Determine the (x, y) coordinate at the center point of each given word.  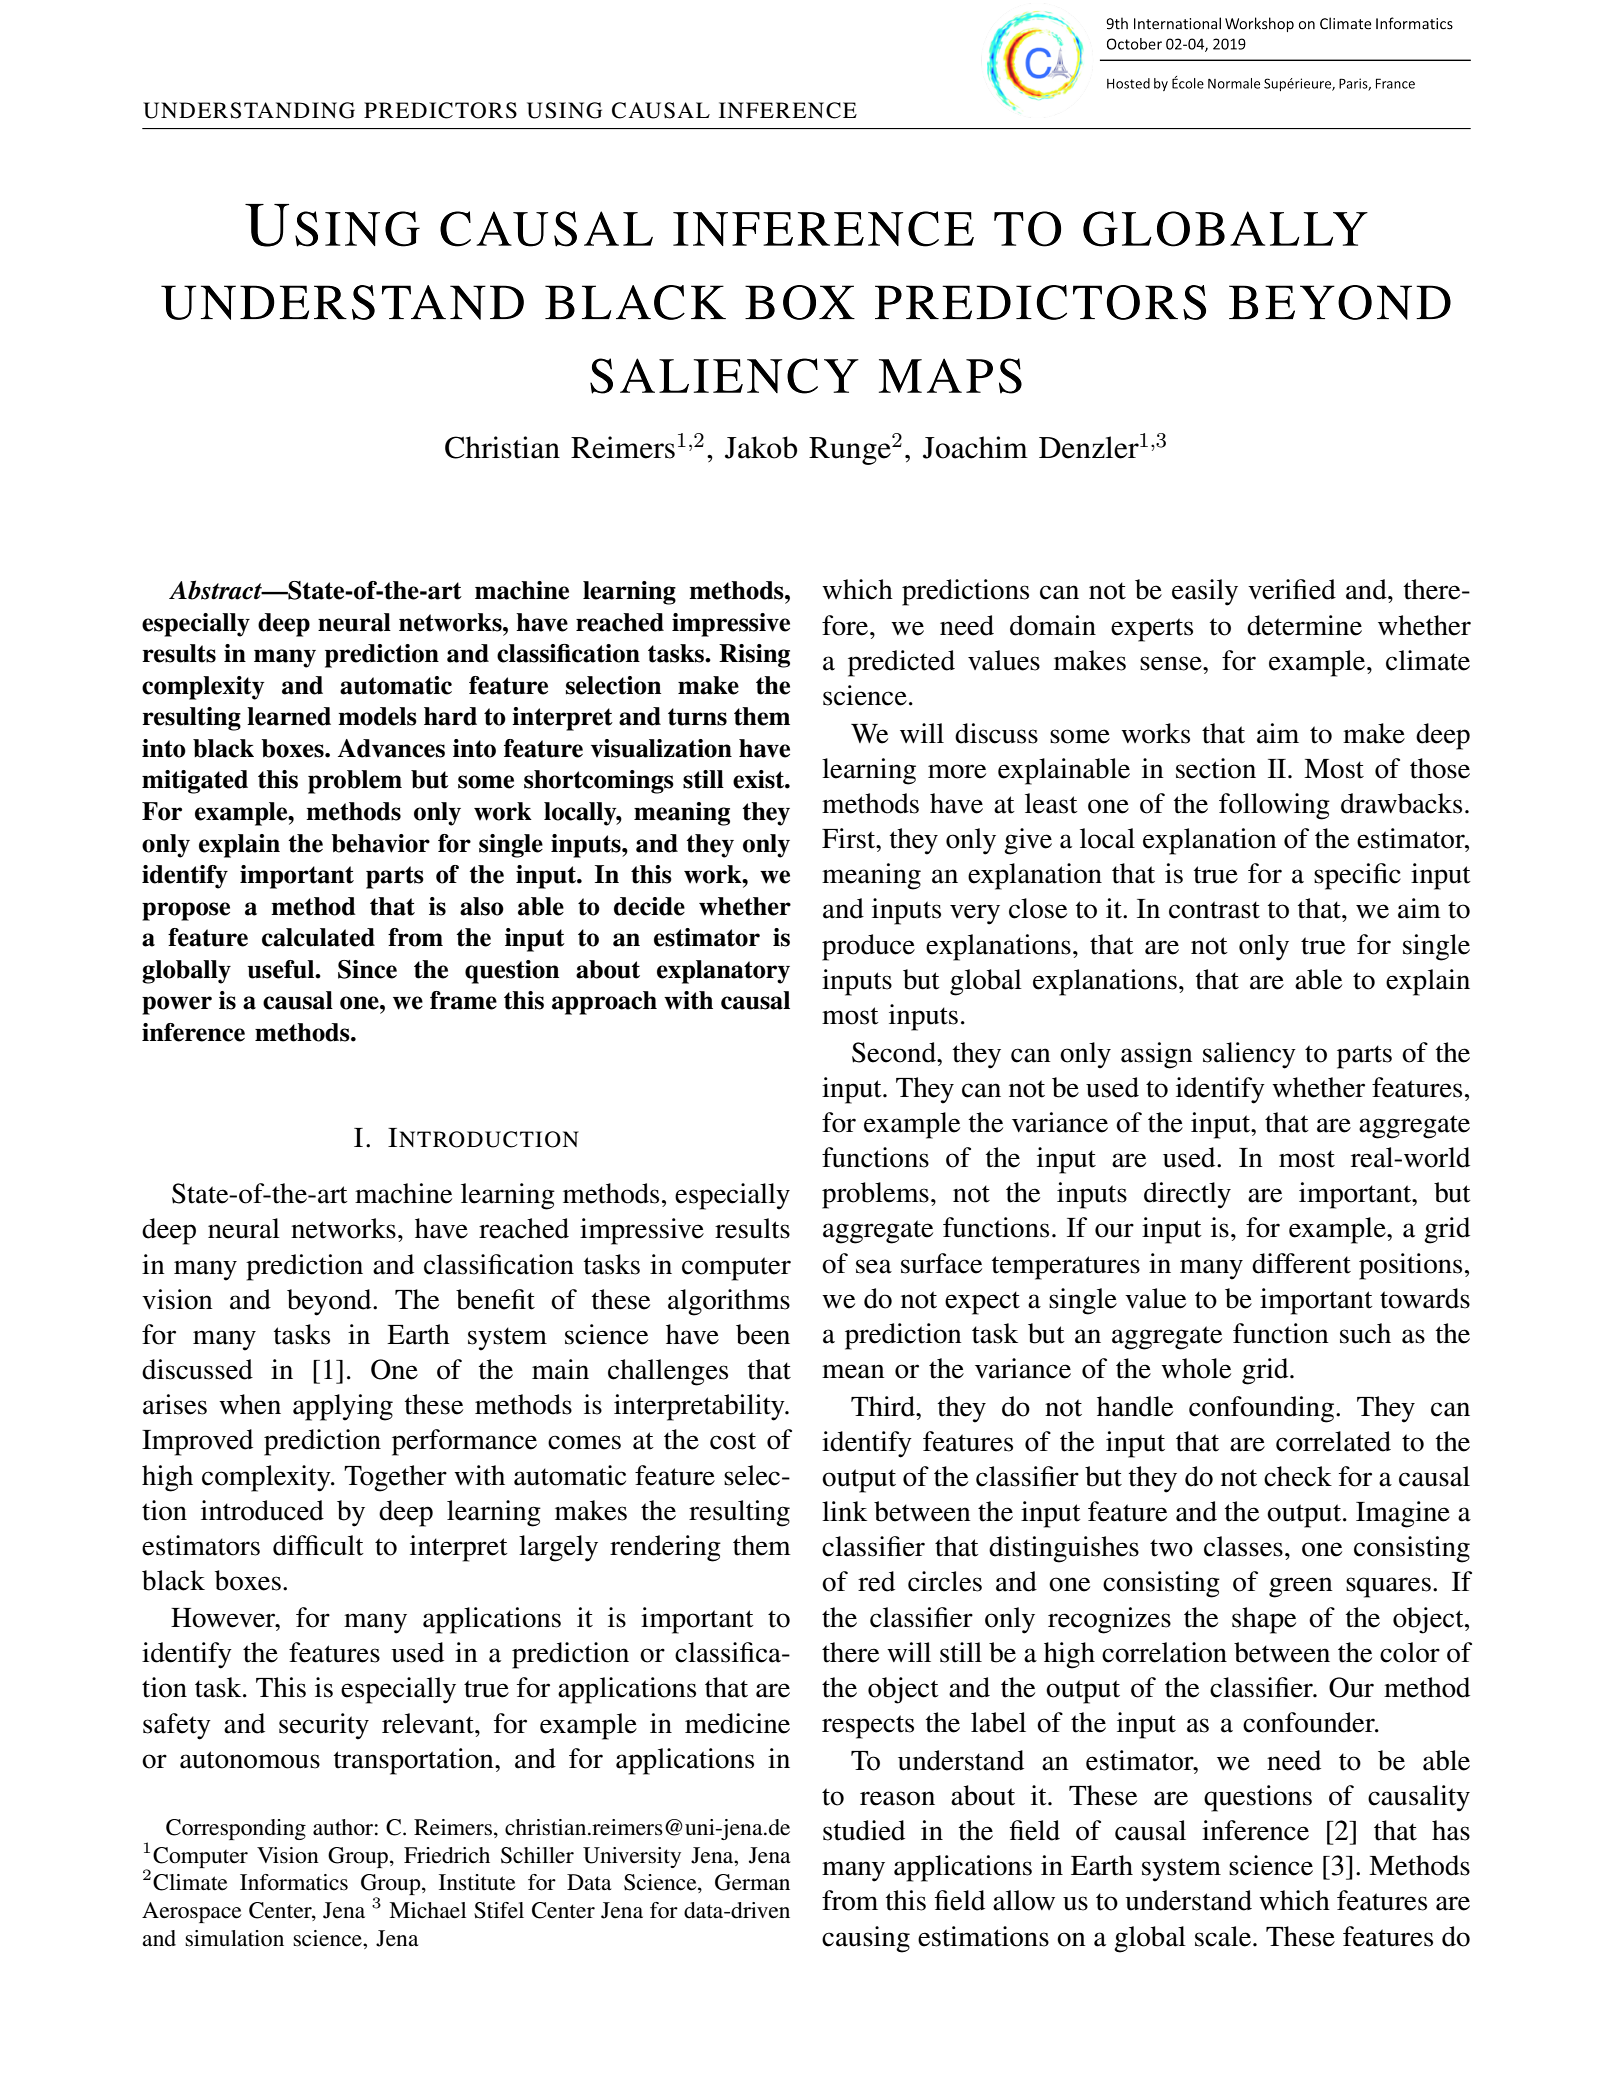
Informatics (294, 1882)
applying (343, 1407)
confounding (1261, 1409)
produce (868, 947)
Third (884, 1406)
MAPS (950, 376)
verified (1292, 589)
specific (1357, 876)
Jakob (761, 447)
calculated (318, 937)
